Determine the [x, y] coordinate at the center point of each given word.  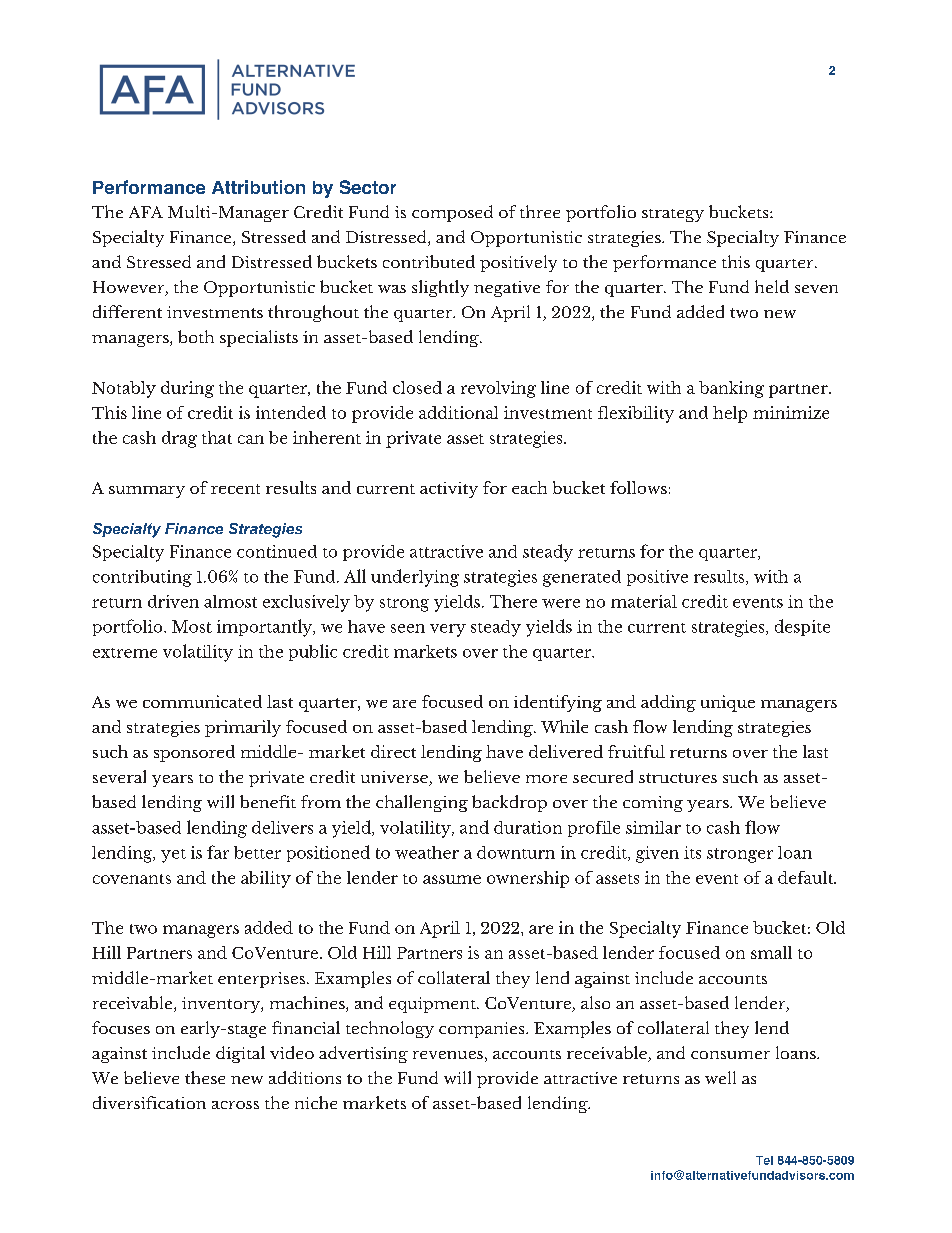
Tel [764, 1160]
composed [452, 213]
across [235, 1105]
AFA [146, 212]
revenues [448, 1055]
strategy [673, 215]
